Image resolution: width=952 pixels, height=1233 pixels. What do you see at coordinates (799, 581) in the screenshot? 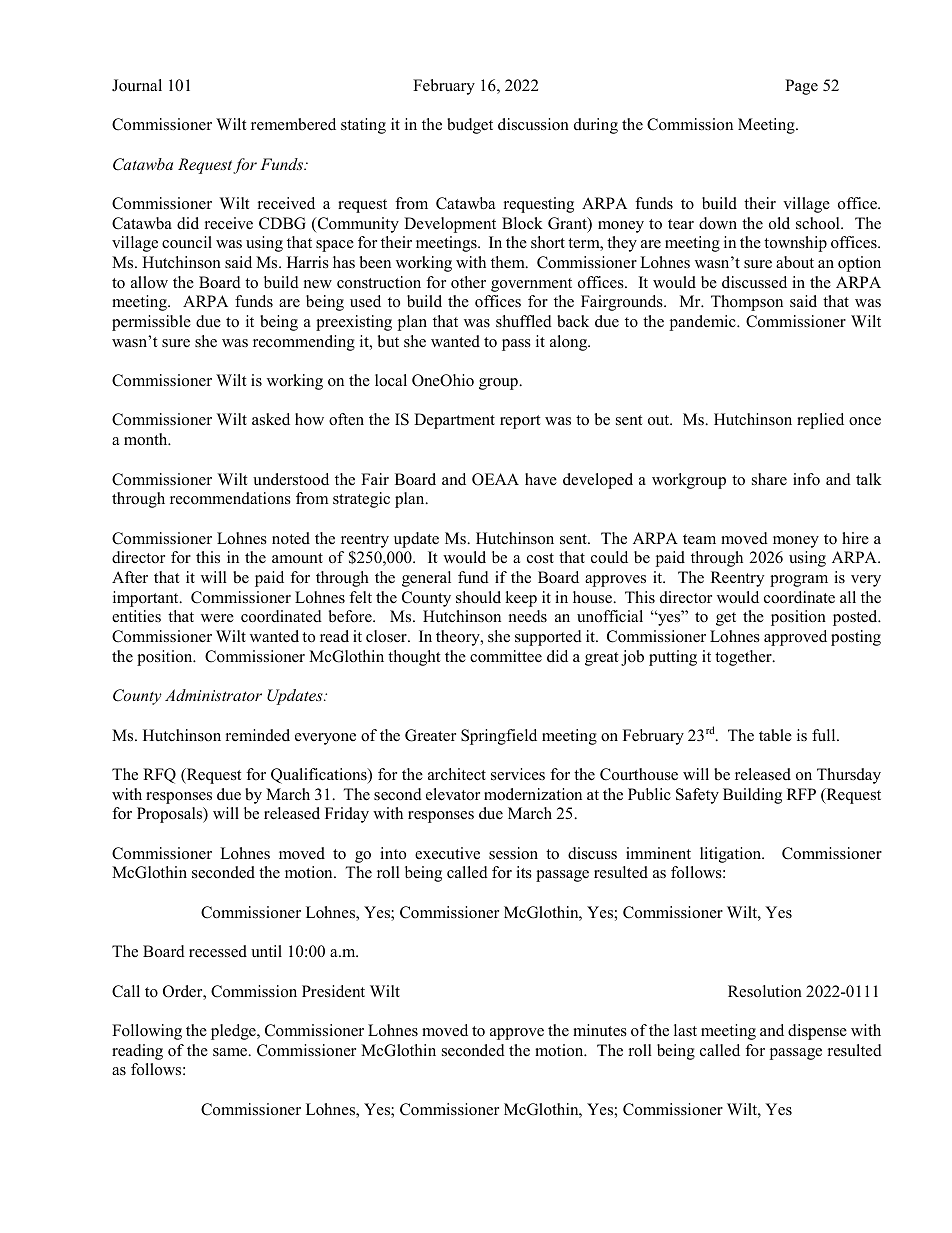
I see `program` at bounding box center [799, 581].
